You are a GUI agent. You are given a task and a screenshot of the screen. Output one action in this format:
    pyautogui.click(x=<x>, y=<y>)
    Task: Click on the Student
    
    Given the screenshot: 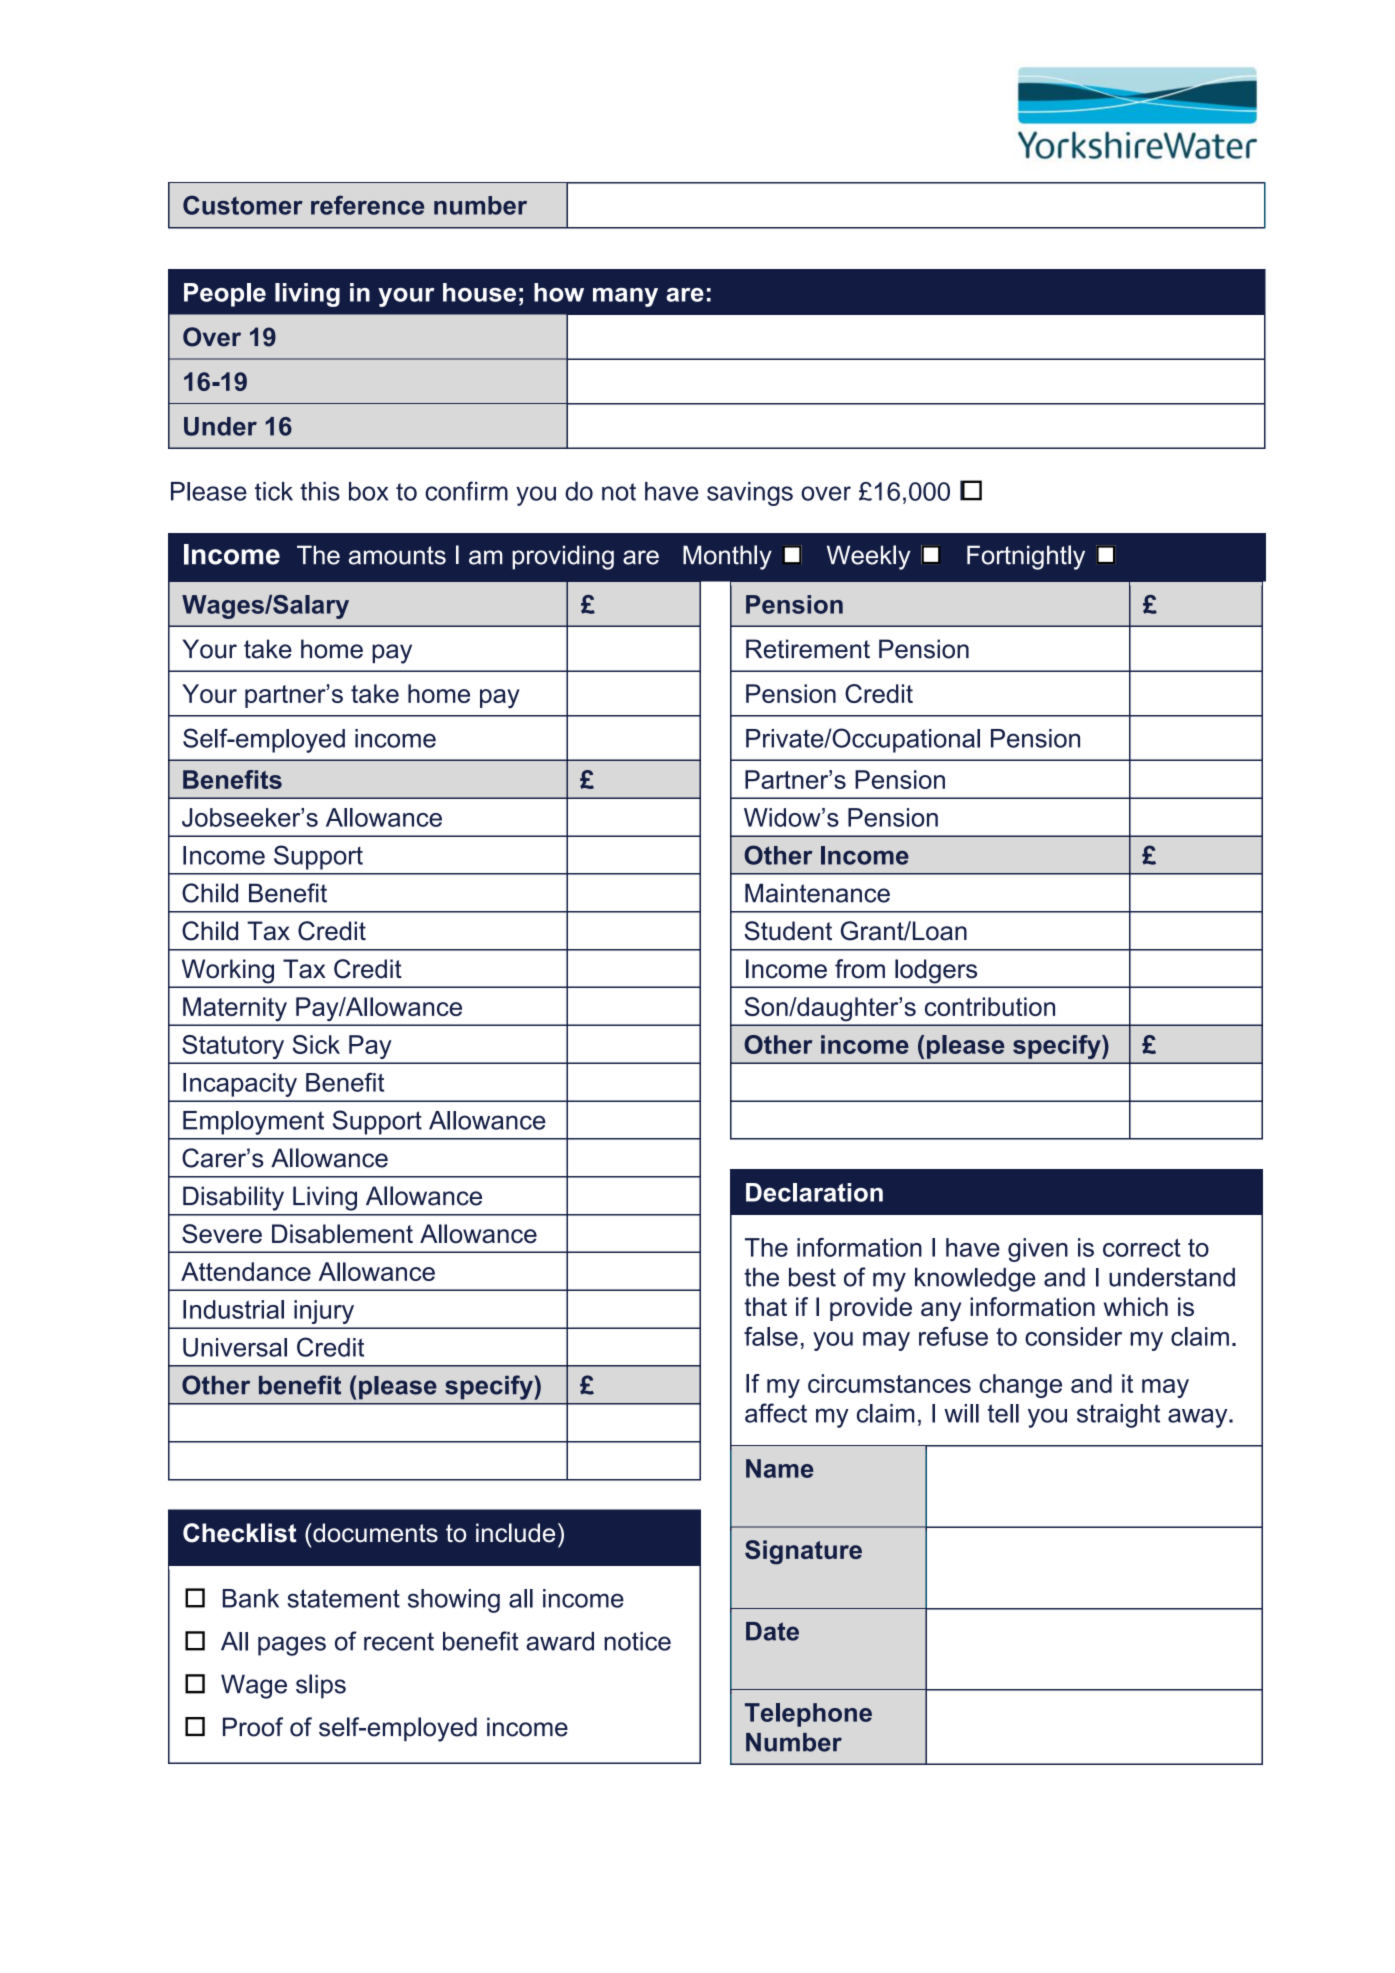 What is the action you would take?
    pyautogui.click(x=788, y=931)
